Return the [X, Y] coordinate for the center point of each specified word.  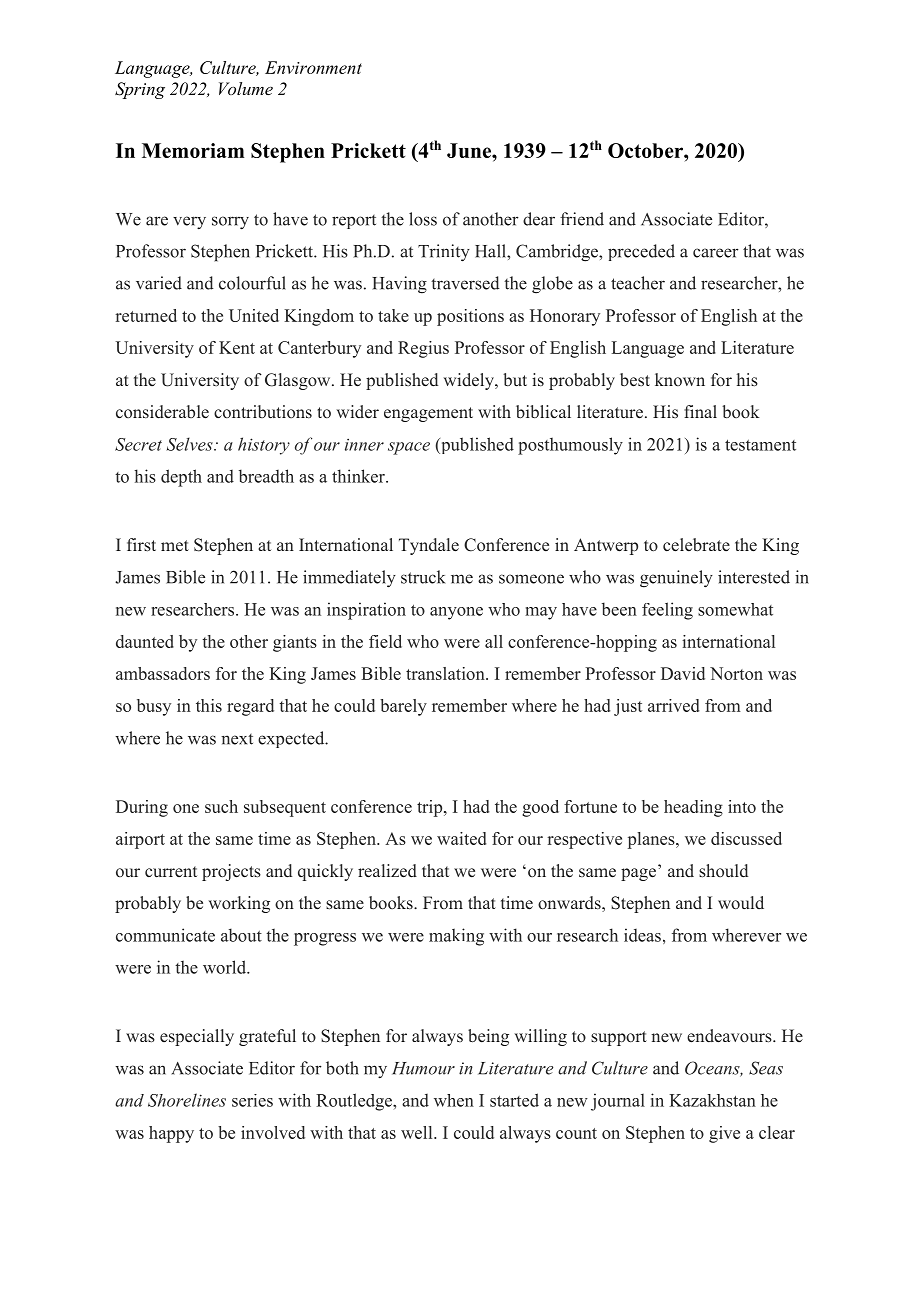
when [454, 1100]
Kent [237, 347]
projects [231, 872]
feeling [667, 611]
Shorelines [187, 1100]
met [175, 546]
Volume [246, 88]
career [716, 253]
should [723, 871]
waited [461, 838]
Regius [423, 349]
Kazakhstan [712, 1100]
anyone [456, 613]
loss [423, 219]
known [680, 379]
